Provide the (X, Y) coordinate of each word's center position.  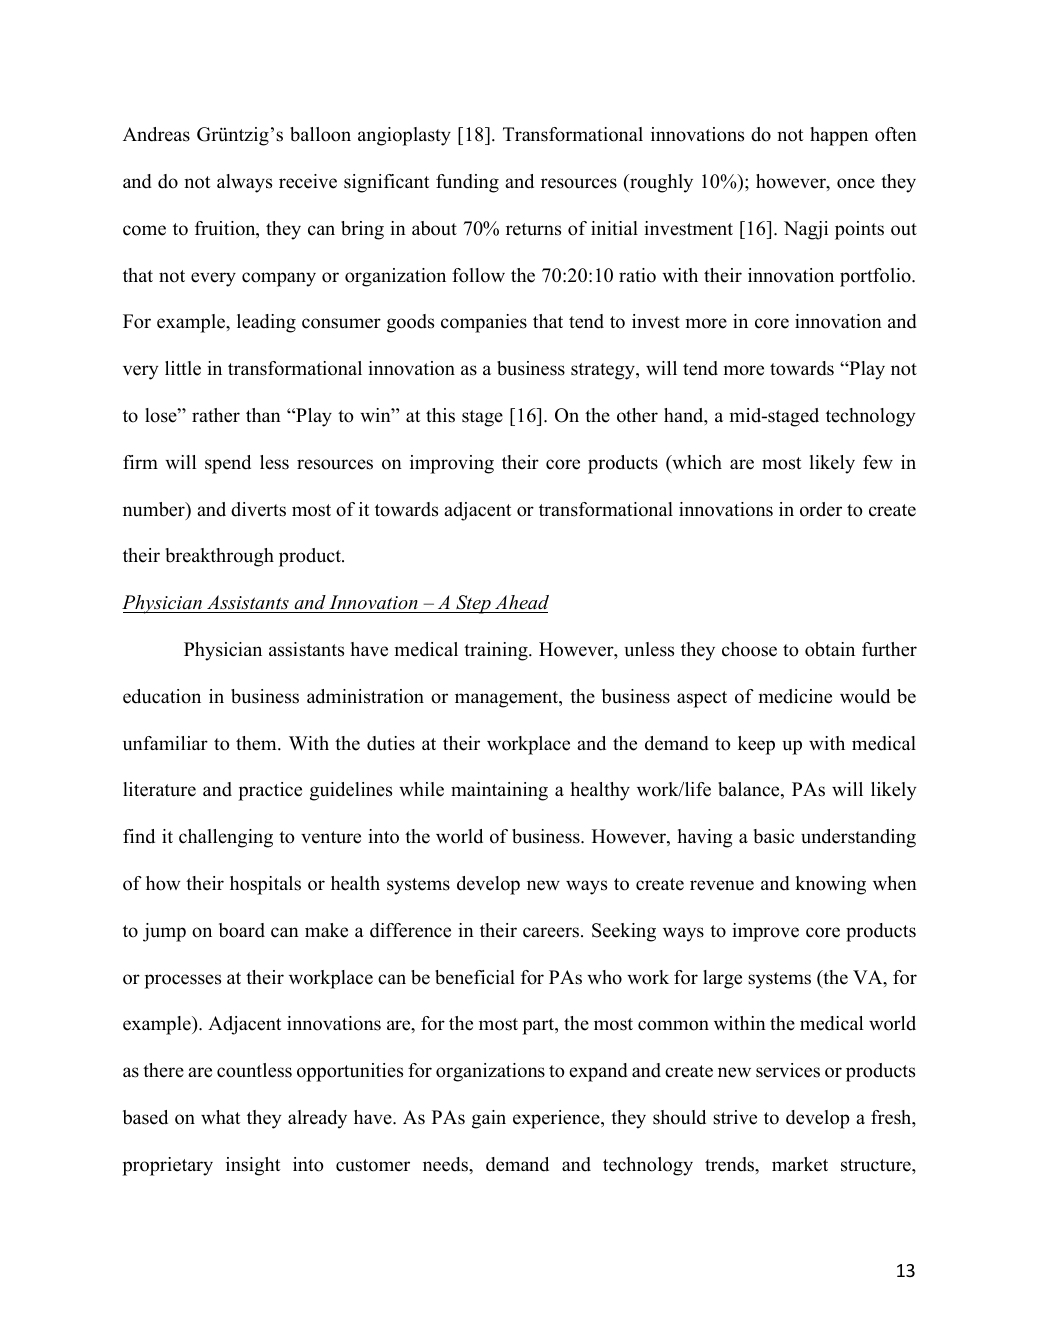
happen (839, 136)
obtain (830, 649)
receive (308, 181)
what (220, 1117)
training (497, 651)
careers (552, 932)
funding (467, 183)
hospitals (265, 885)
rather (216, 415)
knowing (830, 885)
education (162, 696)
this (440, 415)
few (878, 462)
